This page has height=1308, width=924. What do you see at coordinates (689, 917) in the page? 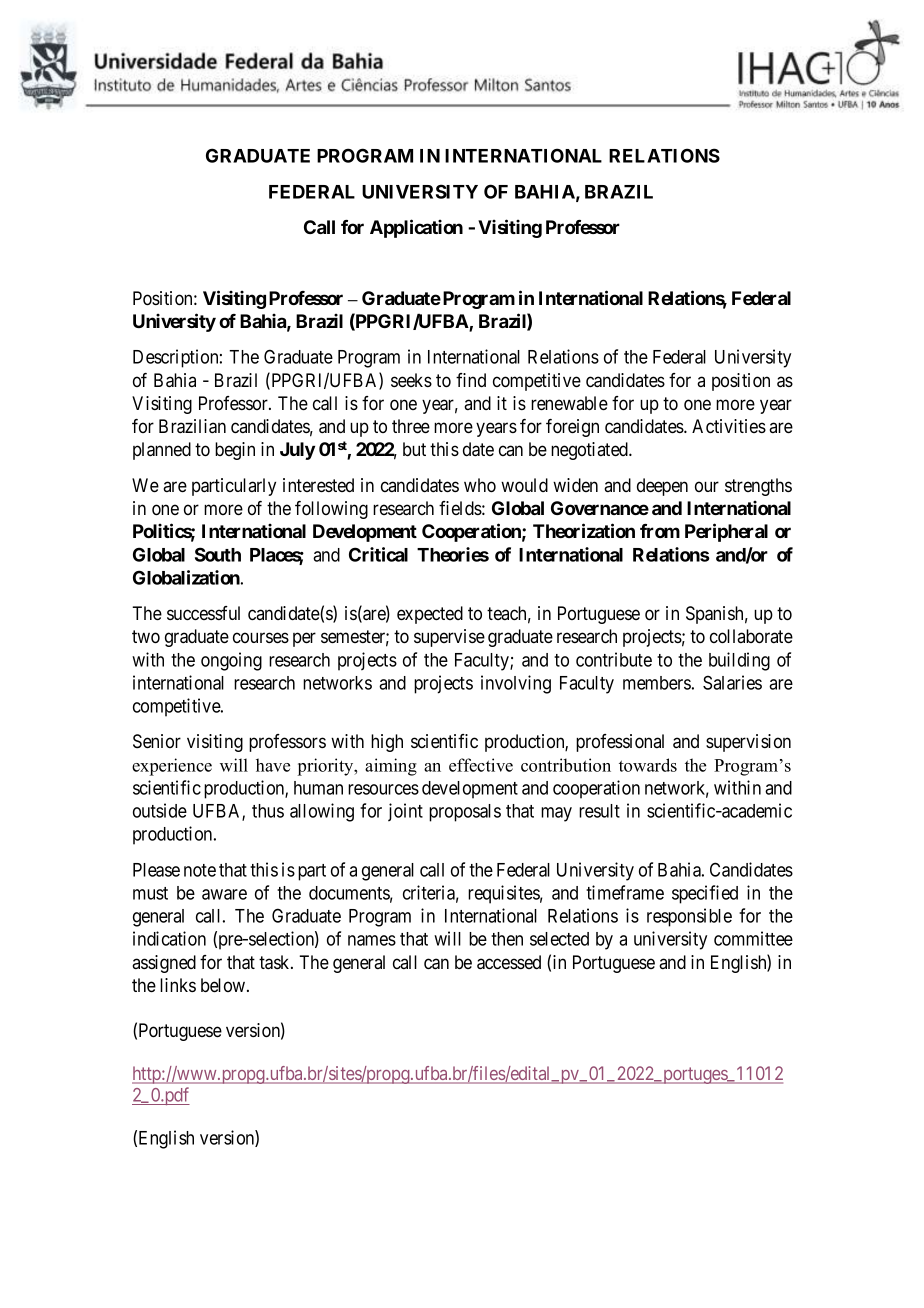
I see `responsible` at bounding box center [689, 917].
